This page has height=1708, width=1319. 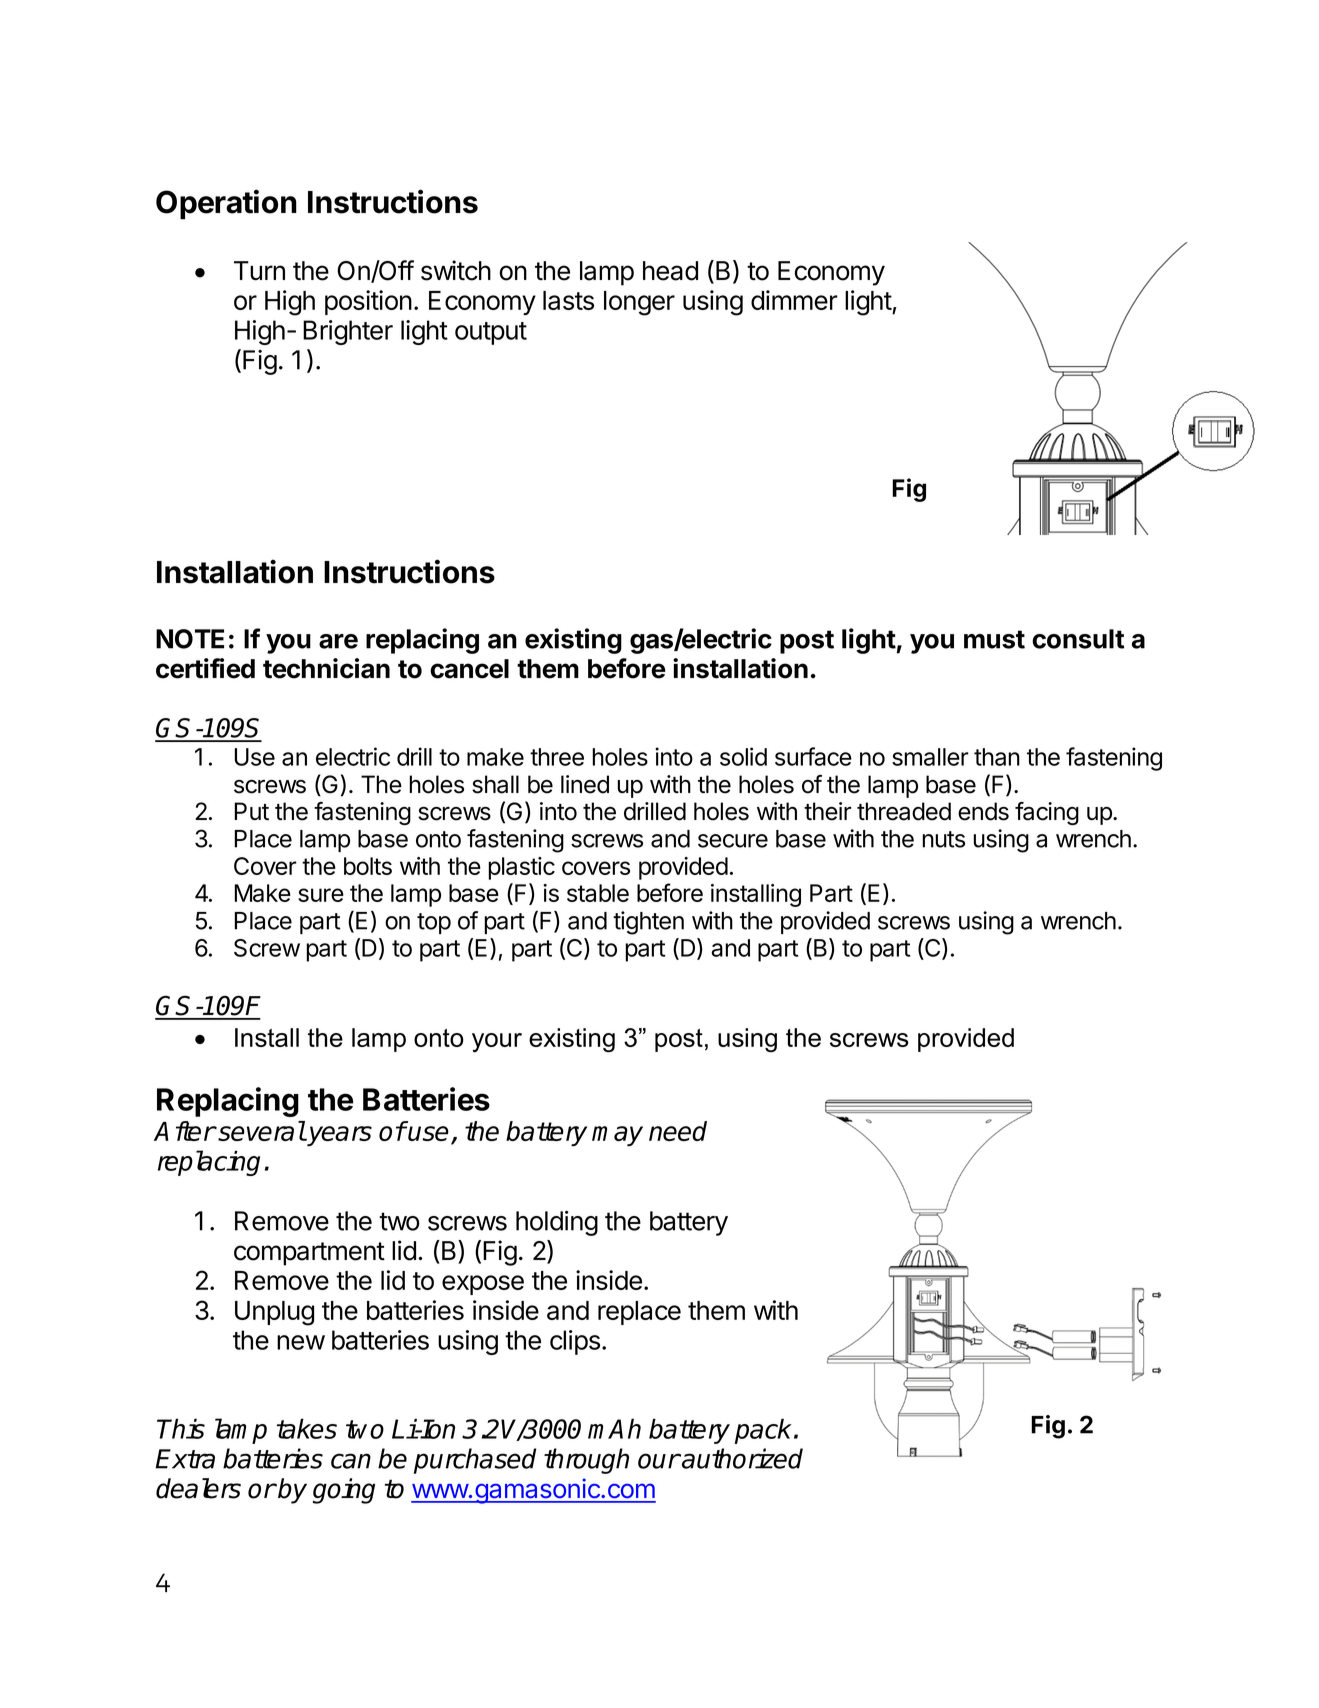 I want to click on stable, so click(x=598, y=893).
